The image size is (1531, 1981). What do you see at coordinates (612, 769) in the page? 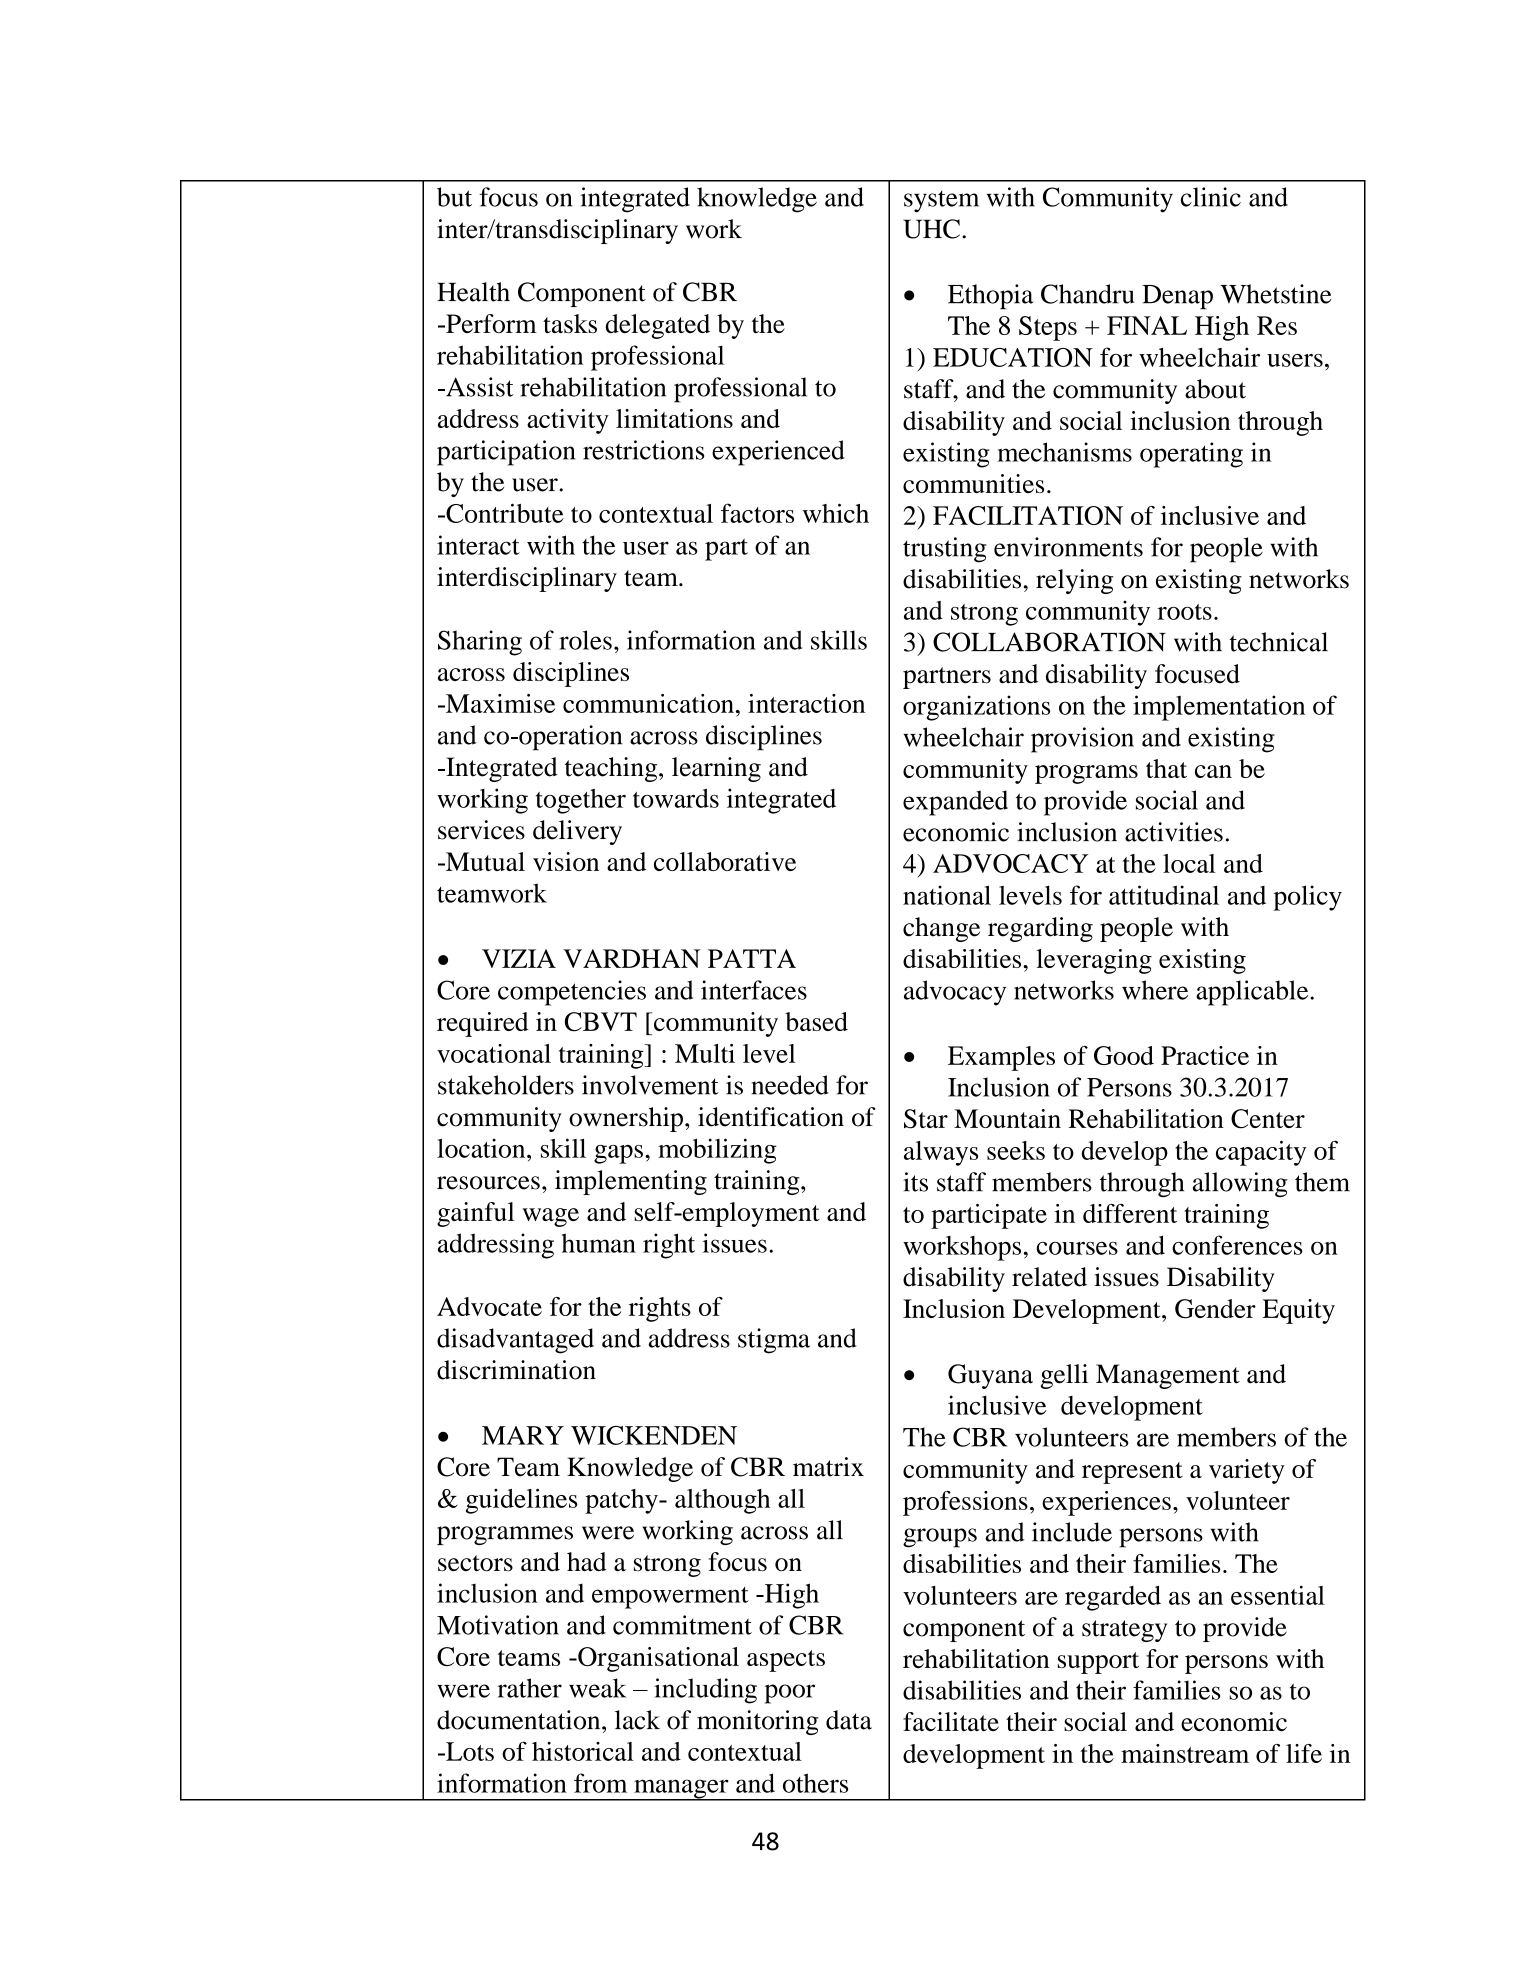
I see `teaching` at bounding box center [612, 769].
